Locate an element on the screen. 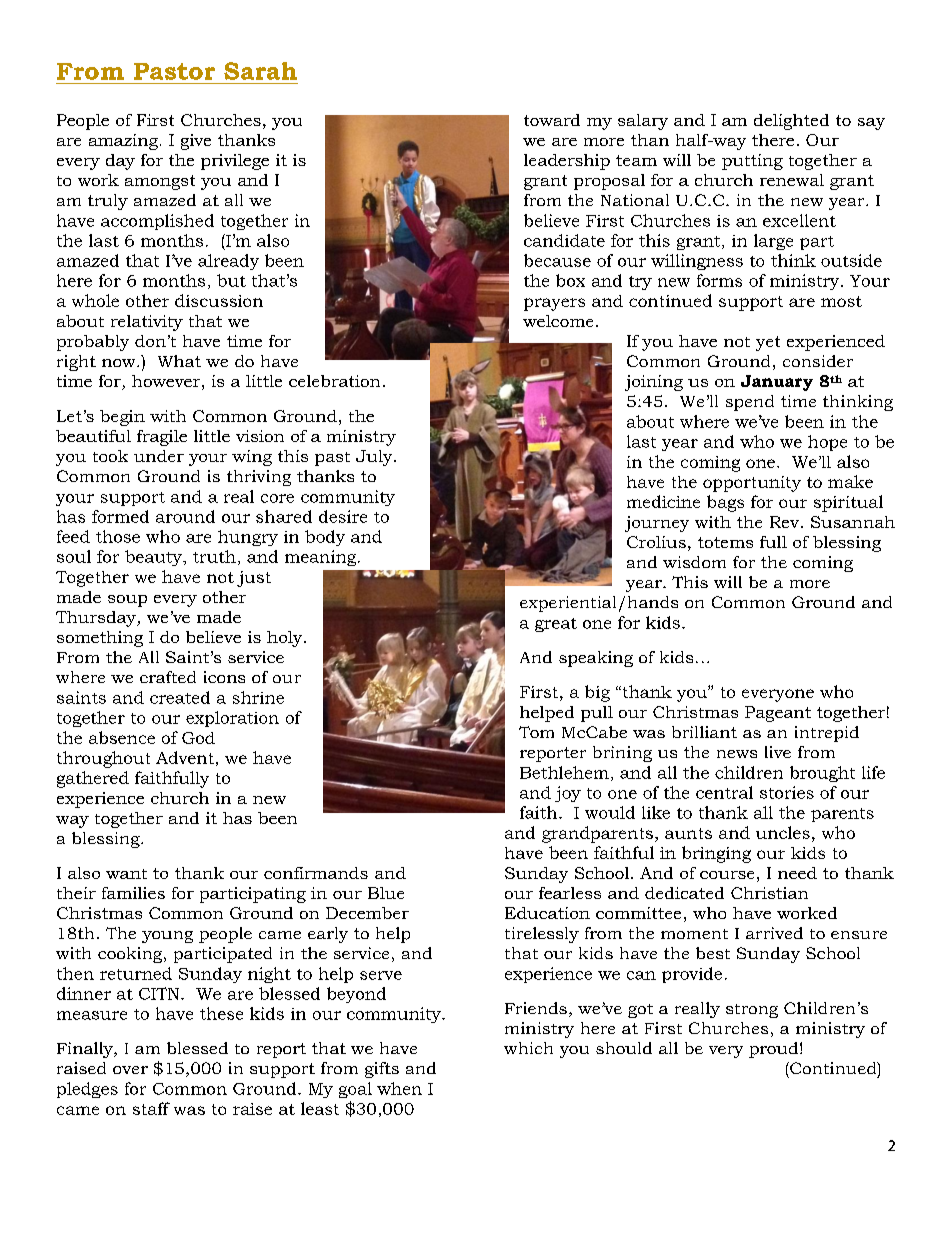 This screenshot has height=1233, width=952. Tom is located at coordinates (536, 732).
